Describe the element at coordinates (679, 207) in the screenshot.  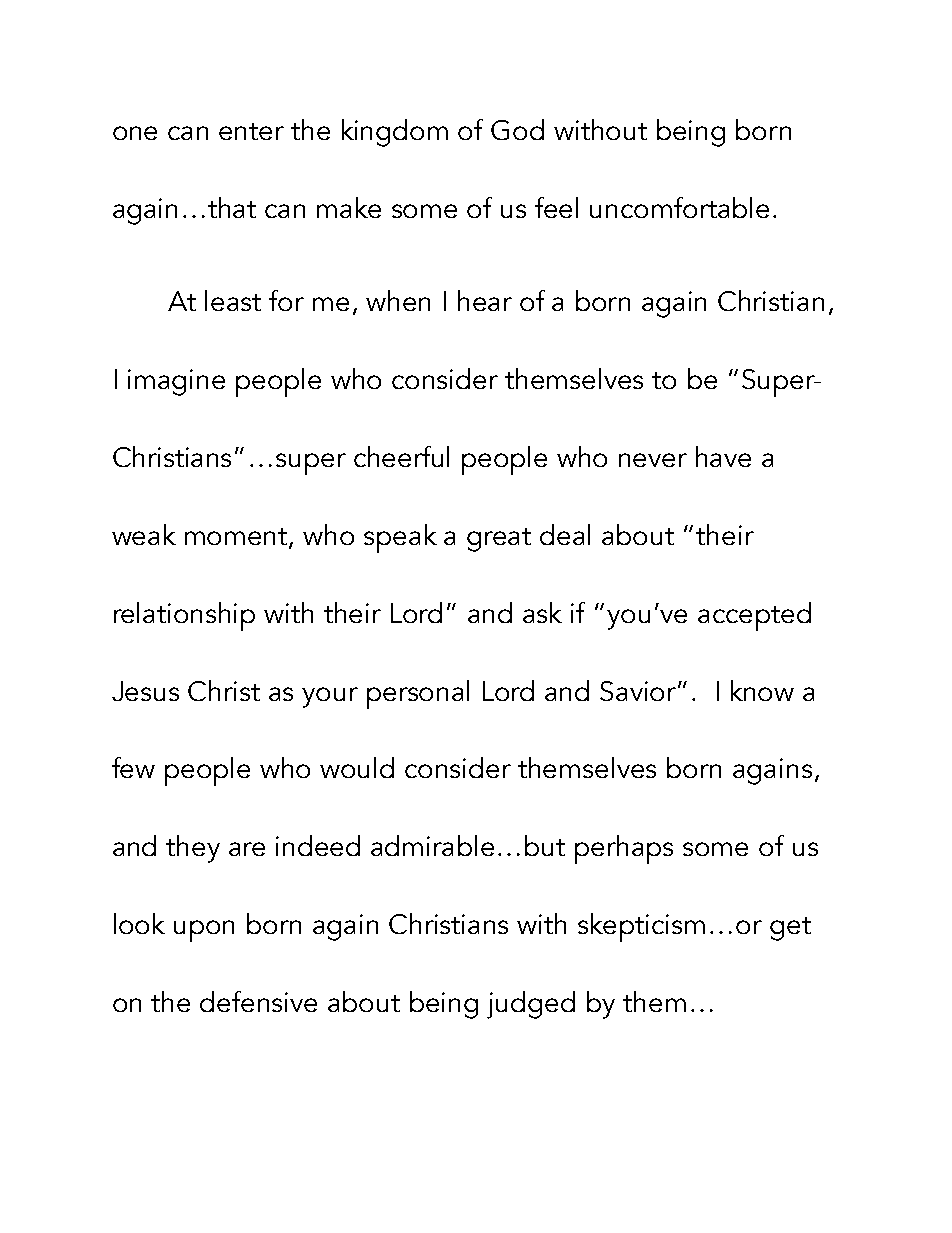
I see `uncomfortable` at that location.
